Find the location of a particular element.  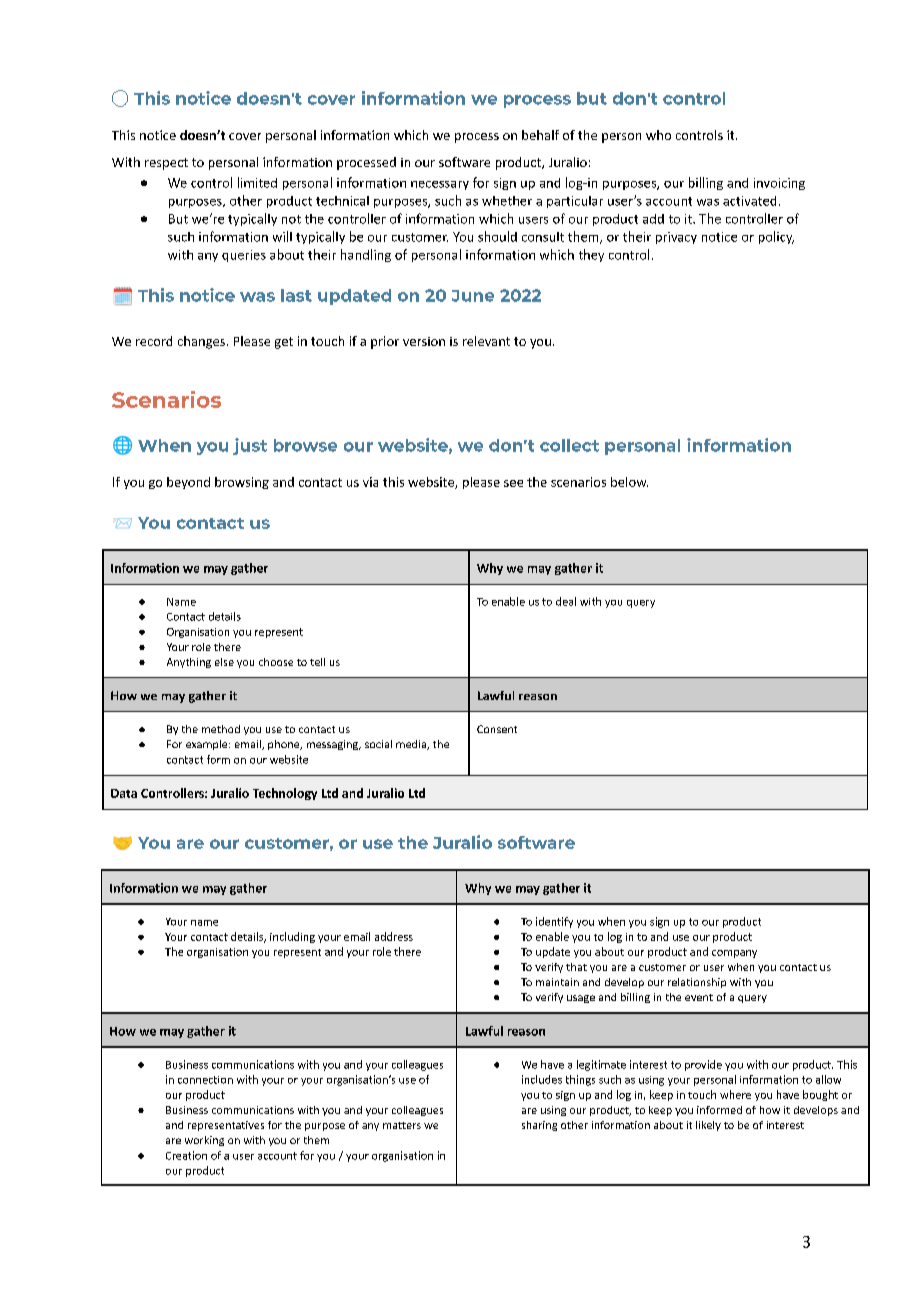

see is located at coordinates (513, 483).
